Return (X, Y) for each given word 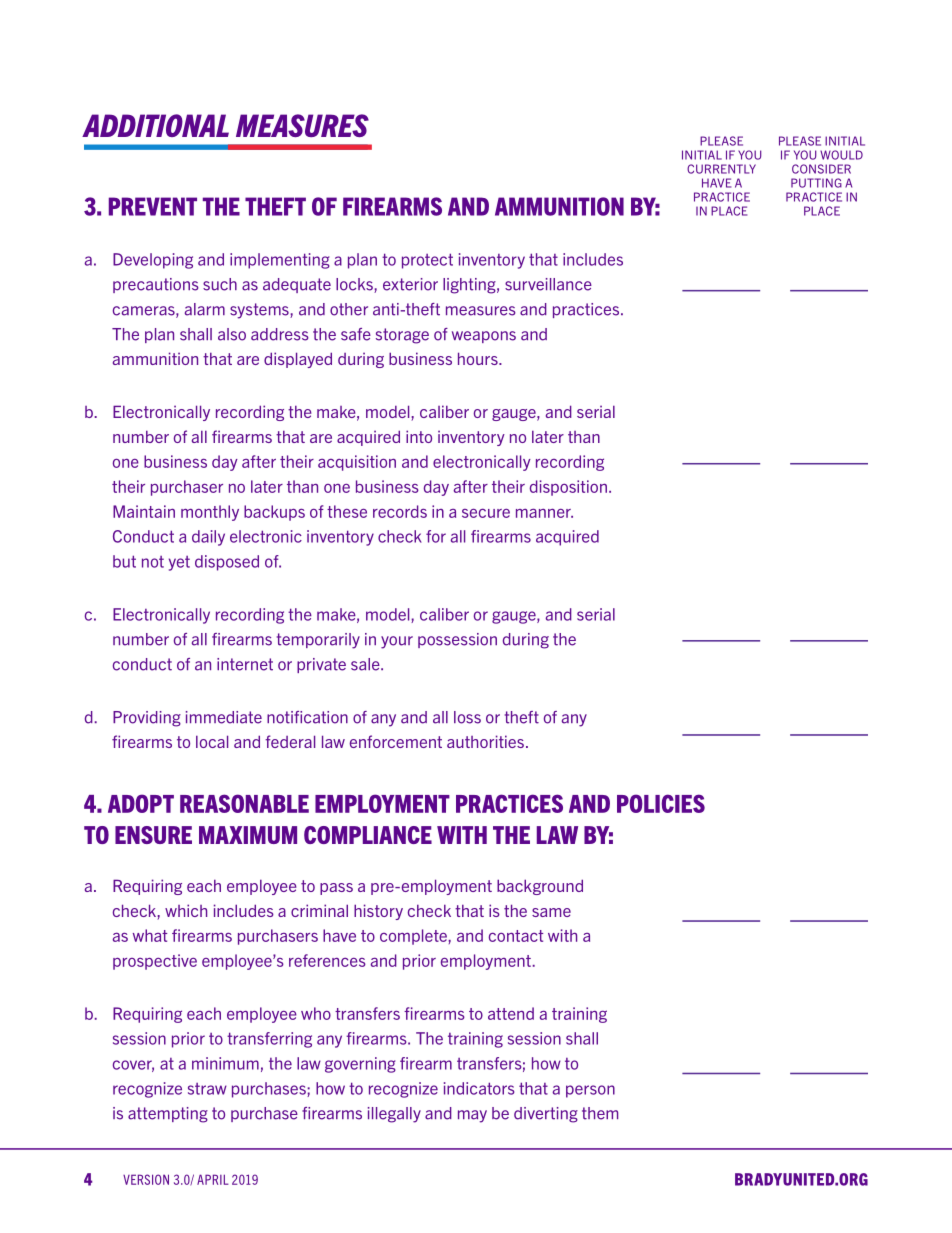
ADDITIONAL (155, 125)
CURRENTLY (721, 169)
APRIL (213, 1179)
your (397, 642)
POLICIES (661, 803)
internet (245, 664)
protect (427, 261)
